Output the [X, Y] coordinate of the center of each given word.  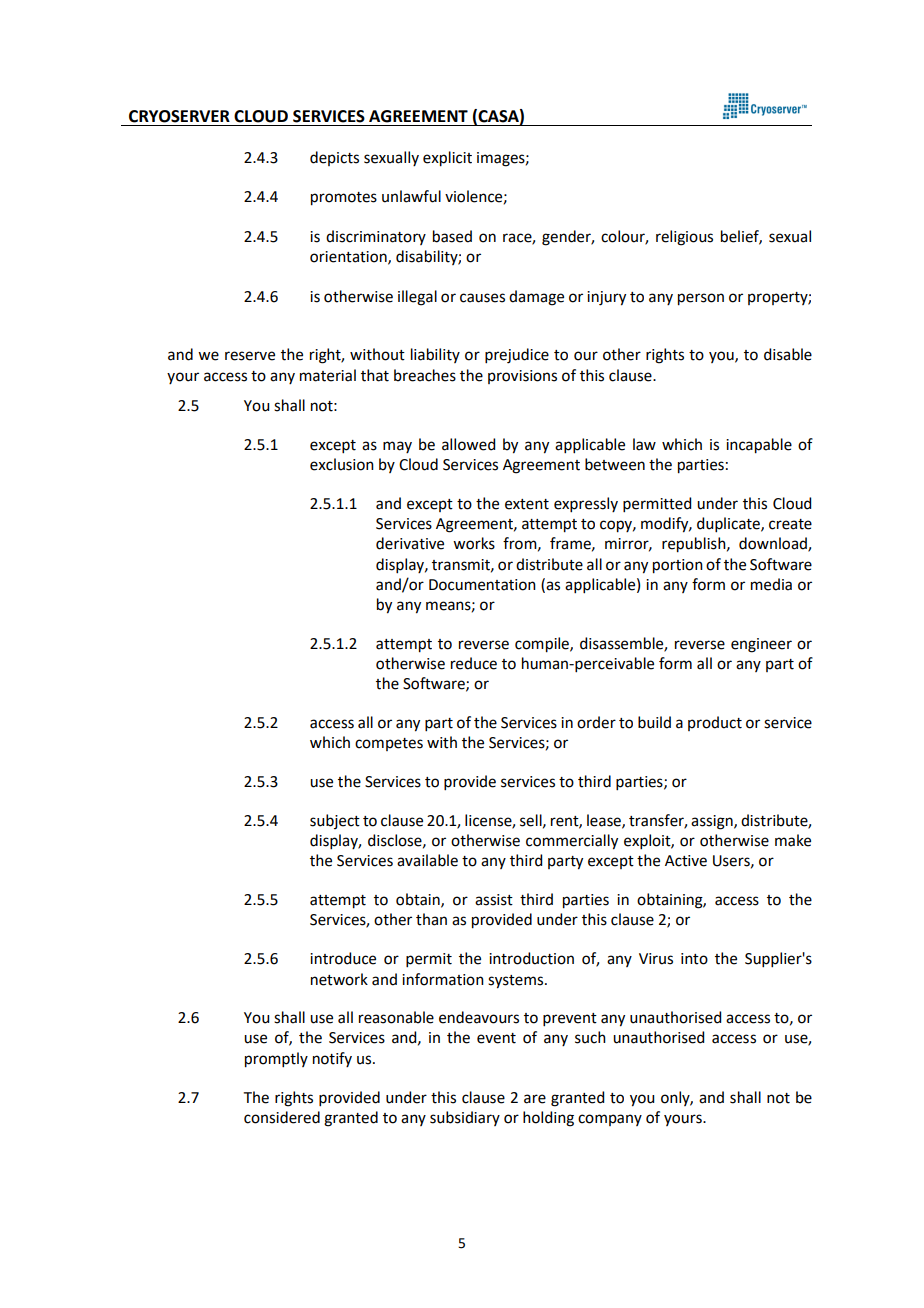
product [715, 723]
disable [788, 354]
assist [494, 900]
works [474, 543]
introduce [343, 958]
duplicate [729, 524]
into [694, 959]
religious [684, 238]
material [328, 375]
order [596, 722]
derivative [410, 543]
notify [332, 1059]
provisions [522, 377]
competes [389, 744]
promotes [344, 199]
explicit [447, 159]
